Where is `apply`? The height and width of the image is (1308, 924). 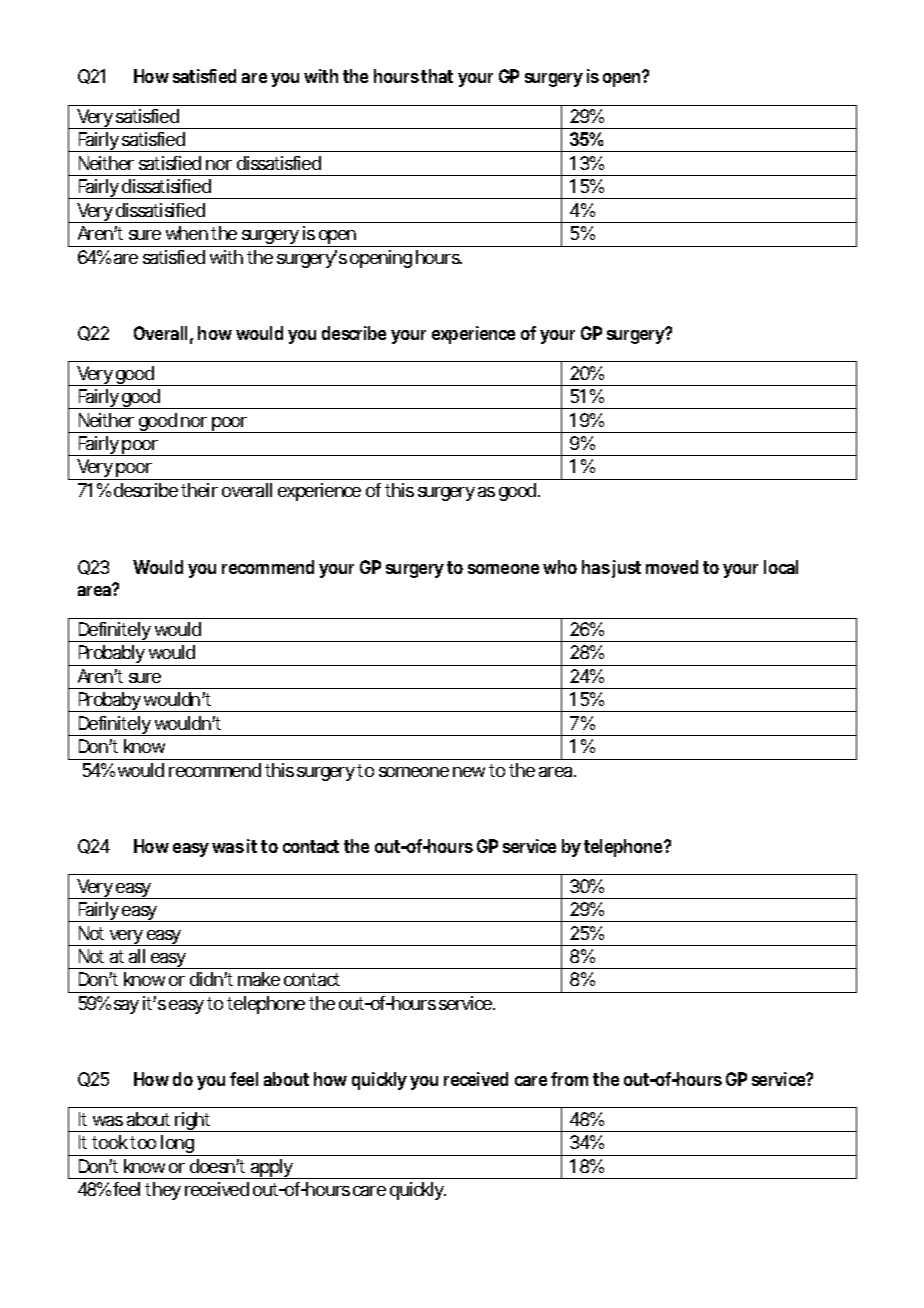
apply is located at coordinates (270, 1169).
